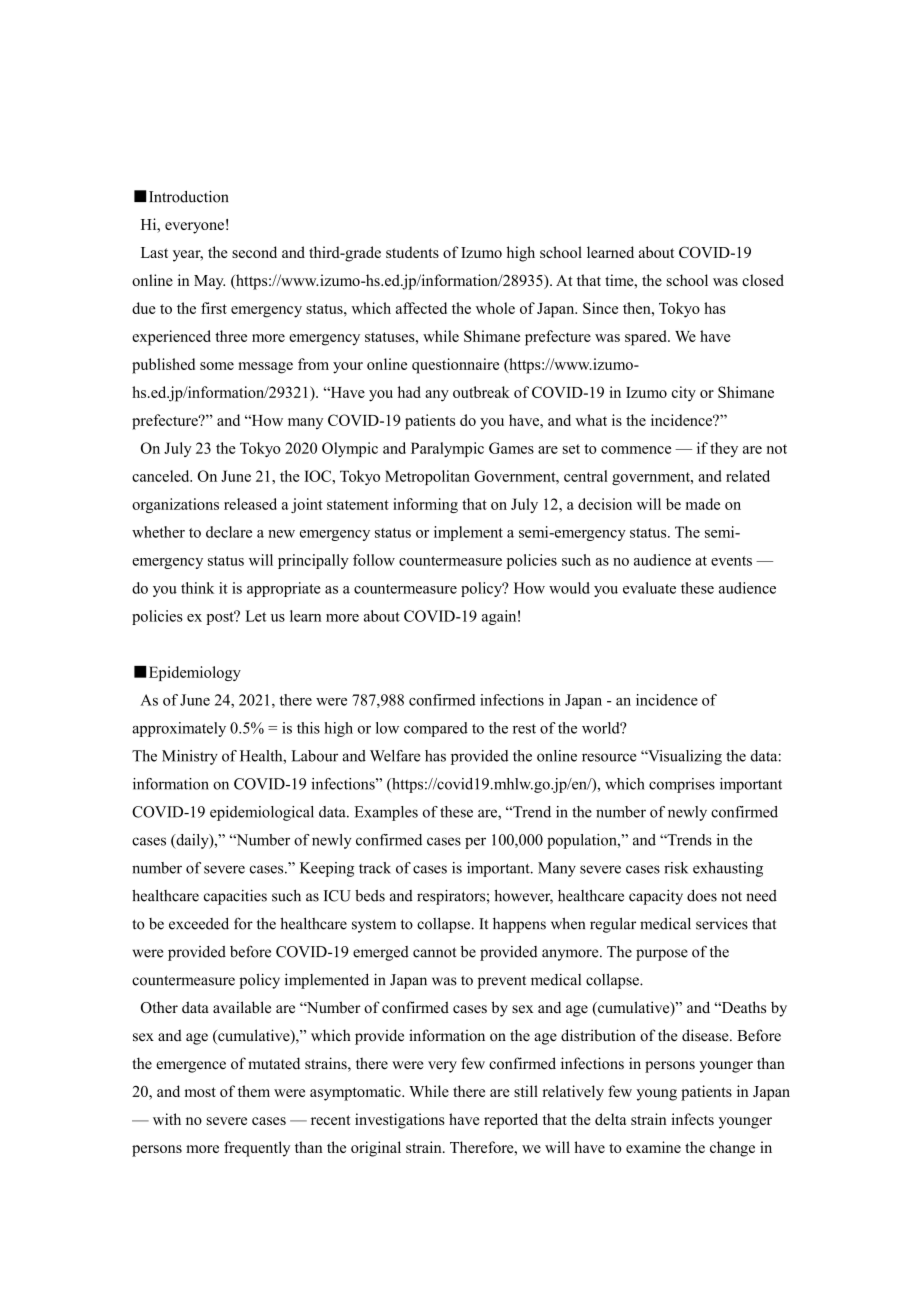  Describe the element at coordinates (763, 280) in the document. I see `closed` at that location.
